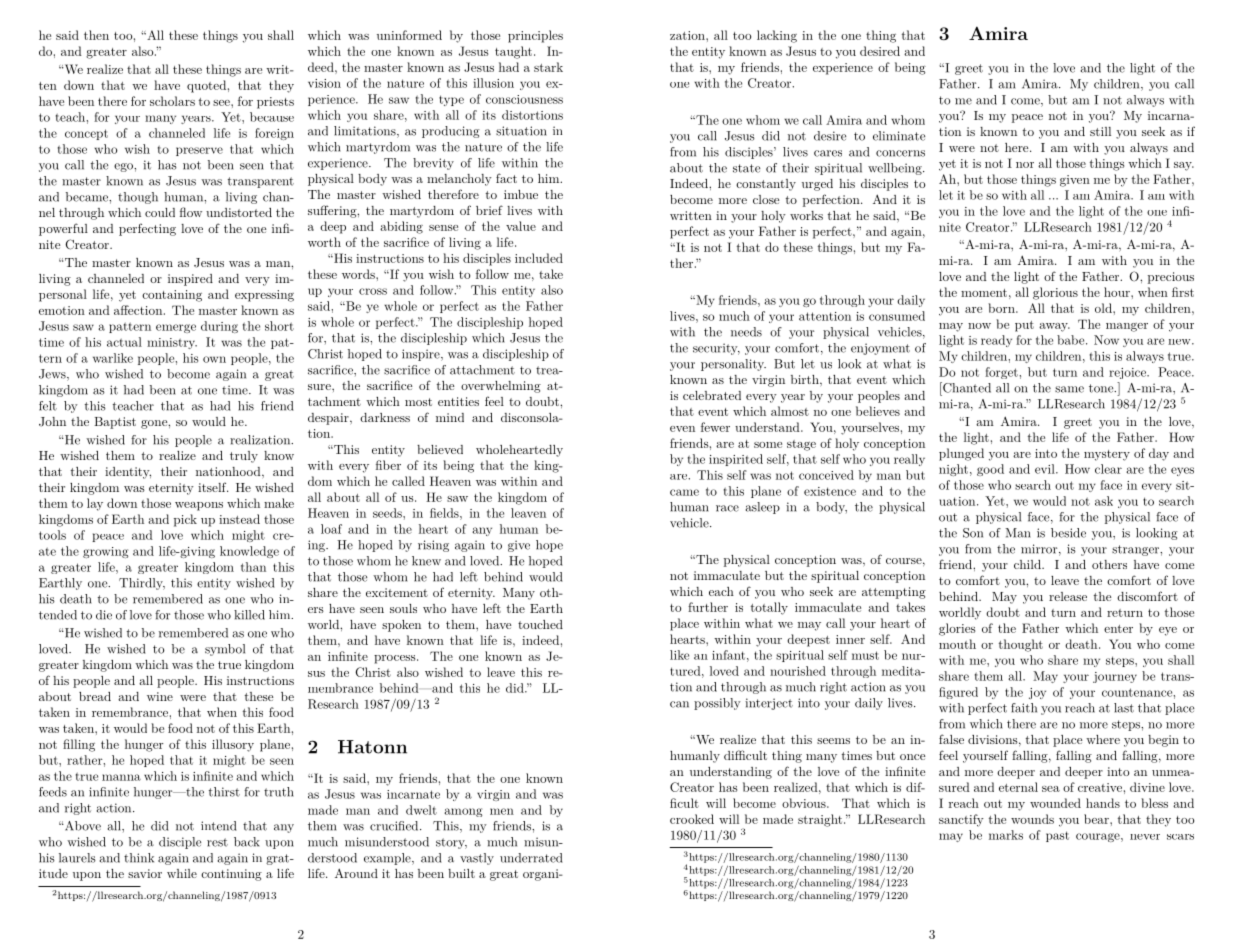 The height and width of the screenshot is (952, 1233). What do you see at coordinates (715, 427) in the screenshot?
I see `fewer` at bounding box center [715, 427].
